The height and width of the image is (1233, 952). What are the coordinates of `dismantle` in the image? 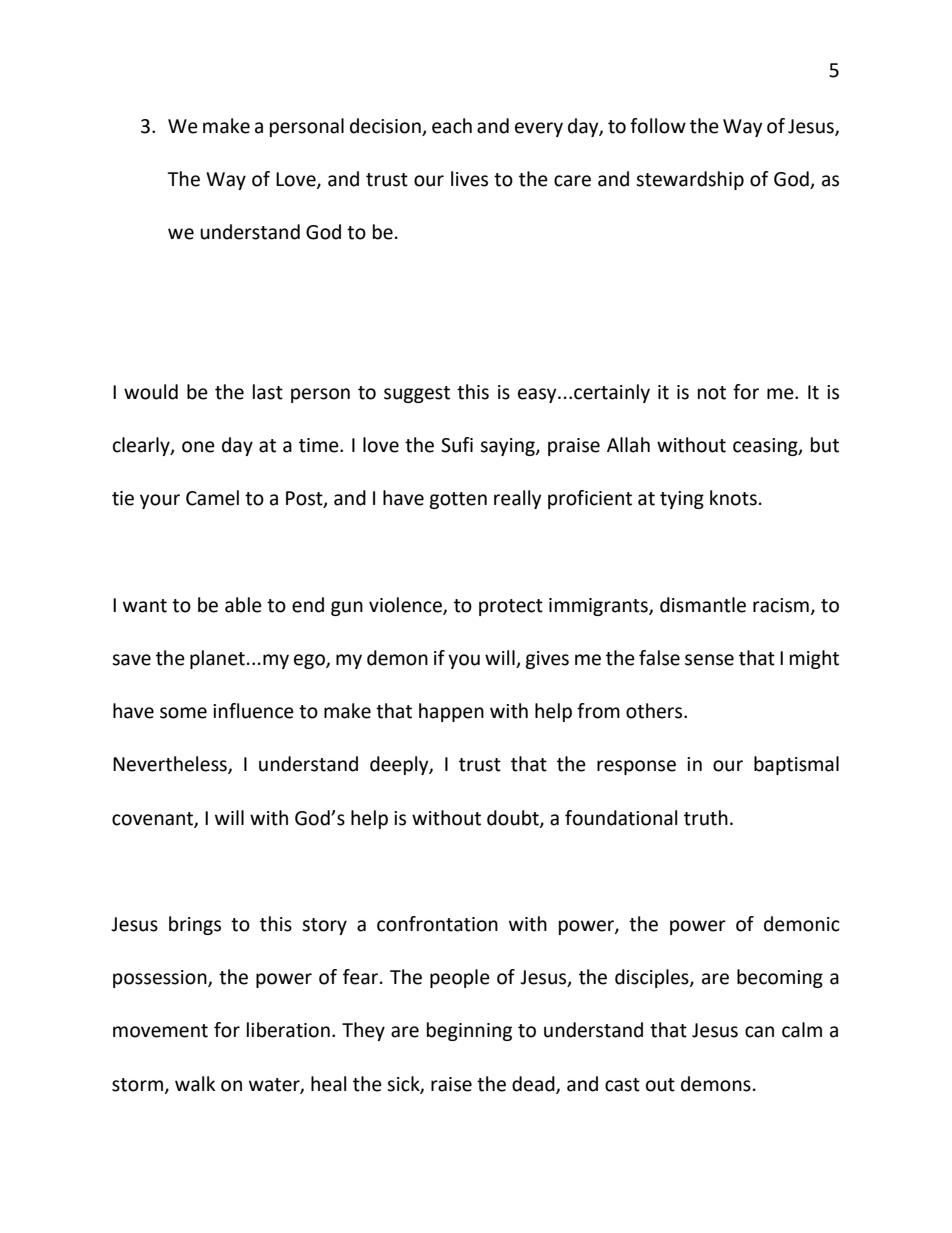 It's located at (703, 605).
